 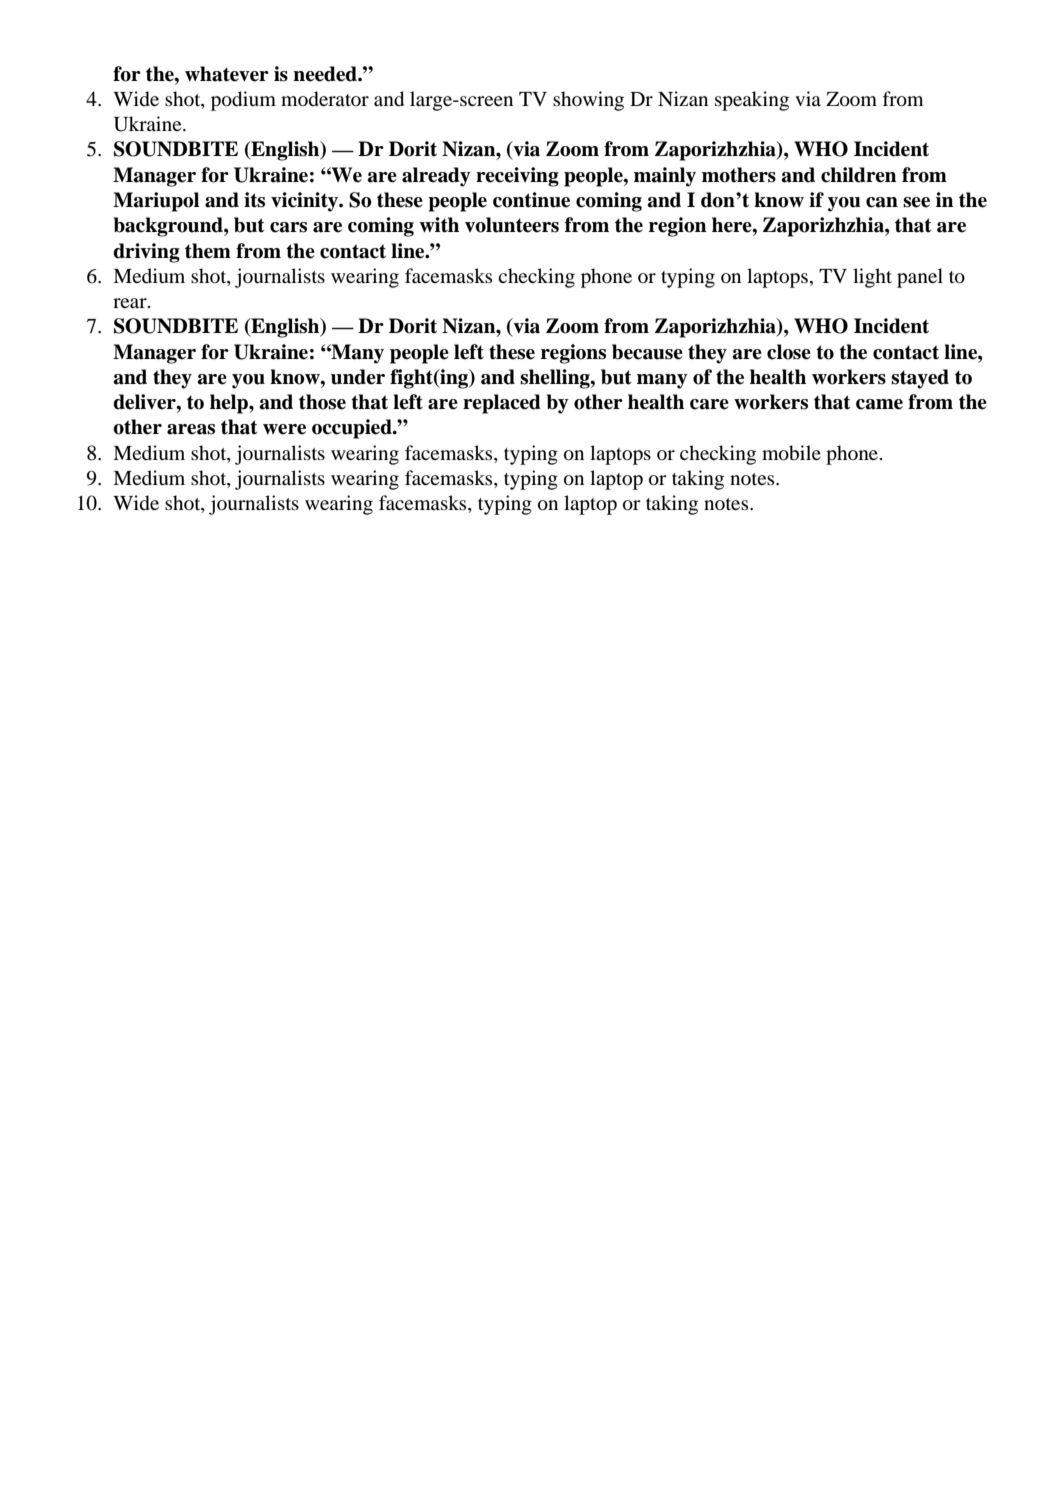 What do you see at coordinates (872, 278) in the image?
I see `light` at bounding box center [872, 278].
